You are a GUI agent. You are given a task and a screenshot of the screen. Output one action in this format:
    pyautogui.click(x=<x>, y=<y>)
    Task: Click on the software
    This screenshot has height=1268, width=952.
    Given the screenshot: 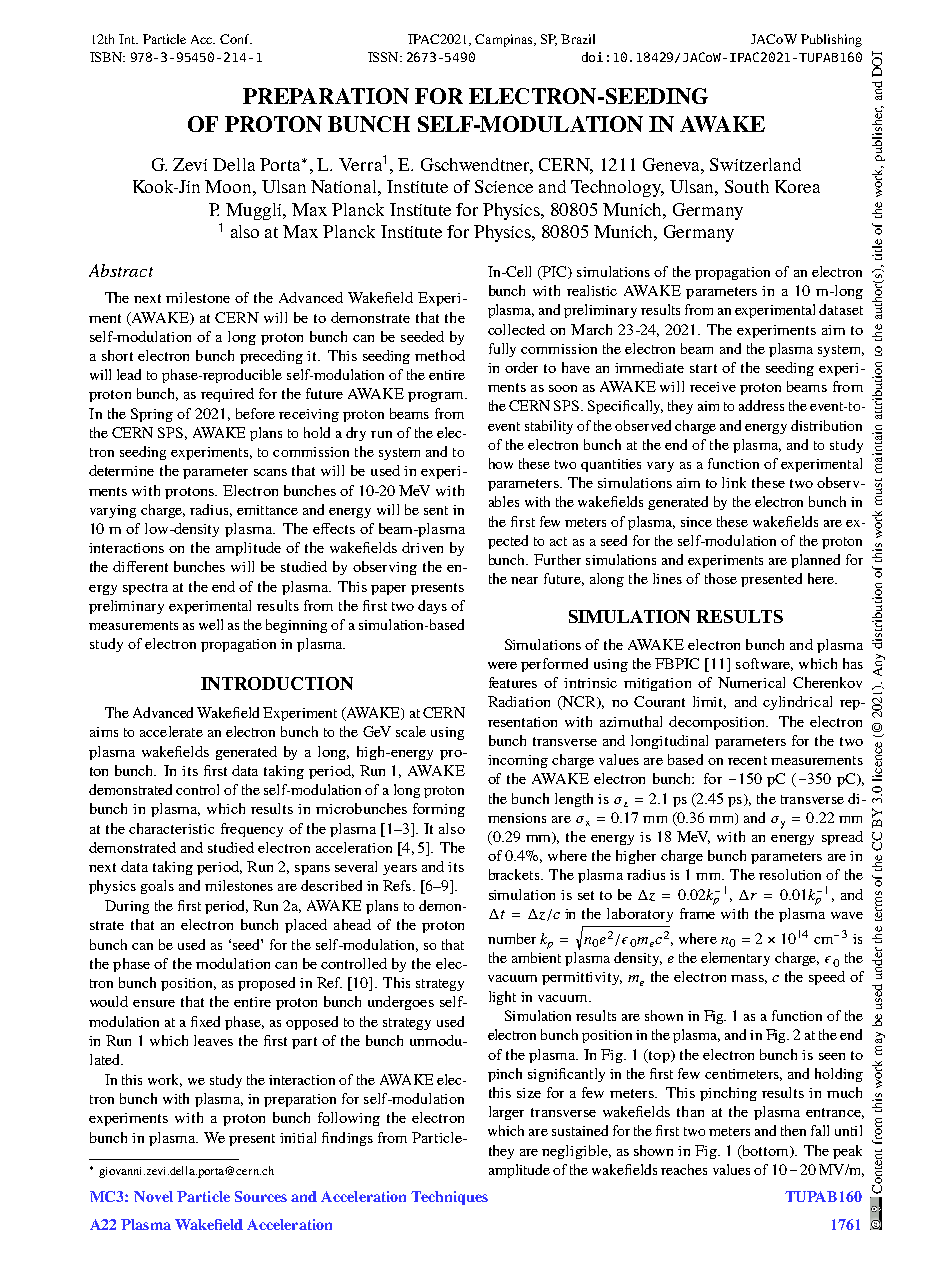 What is the action you would take?
    pyautogui.click(x=764, y=664)
